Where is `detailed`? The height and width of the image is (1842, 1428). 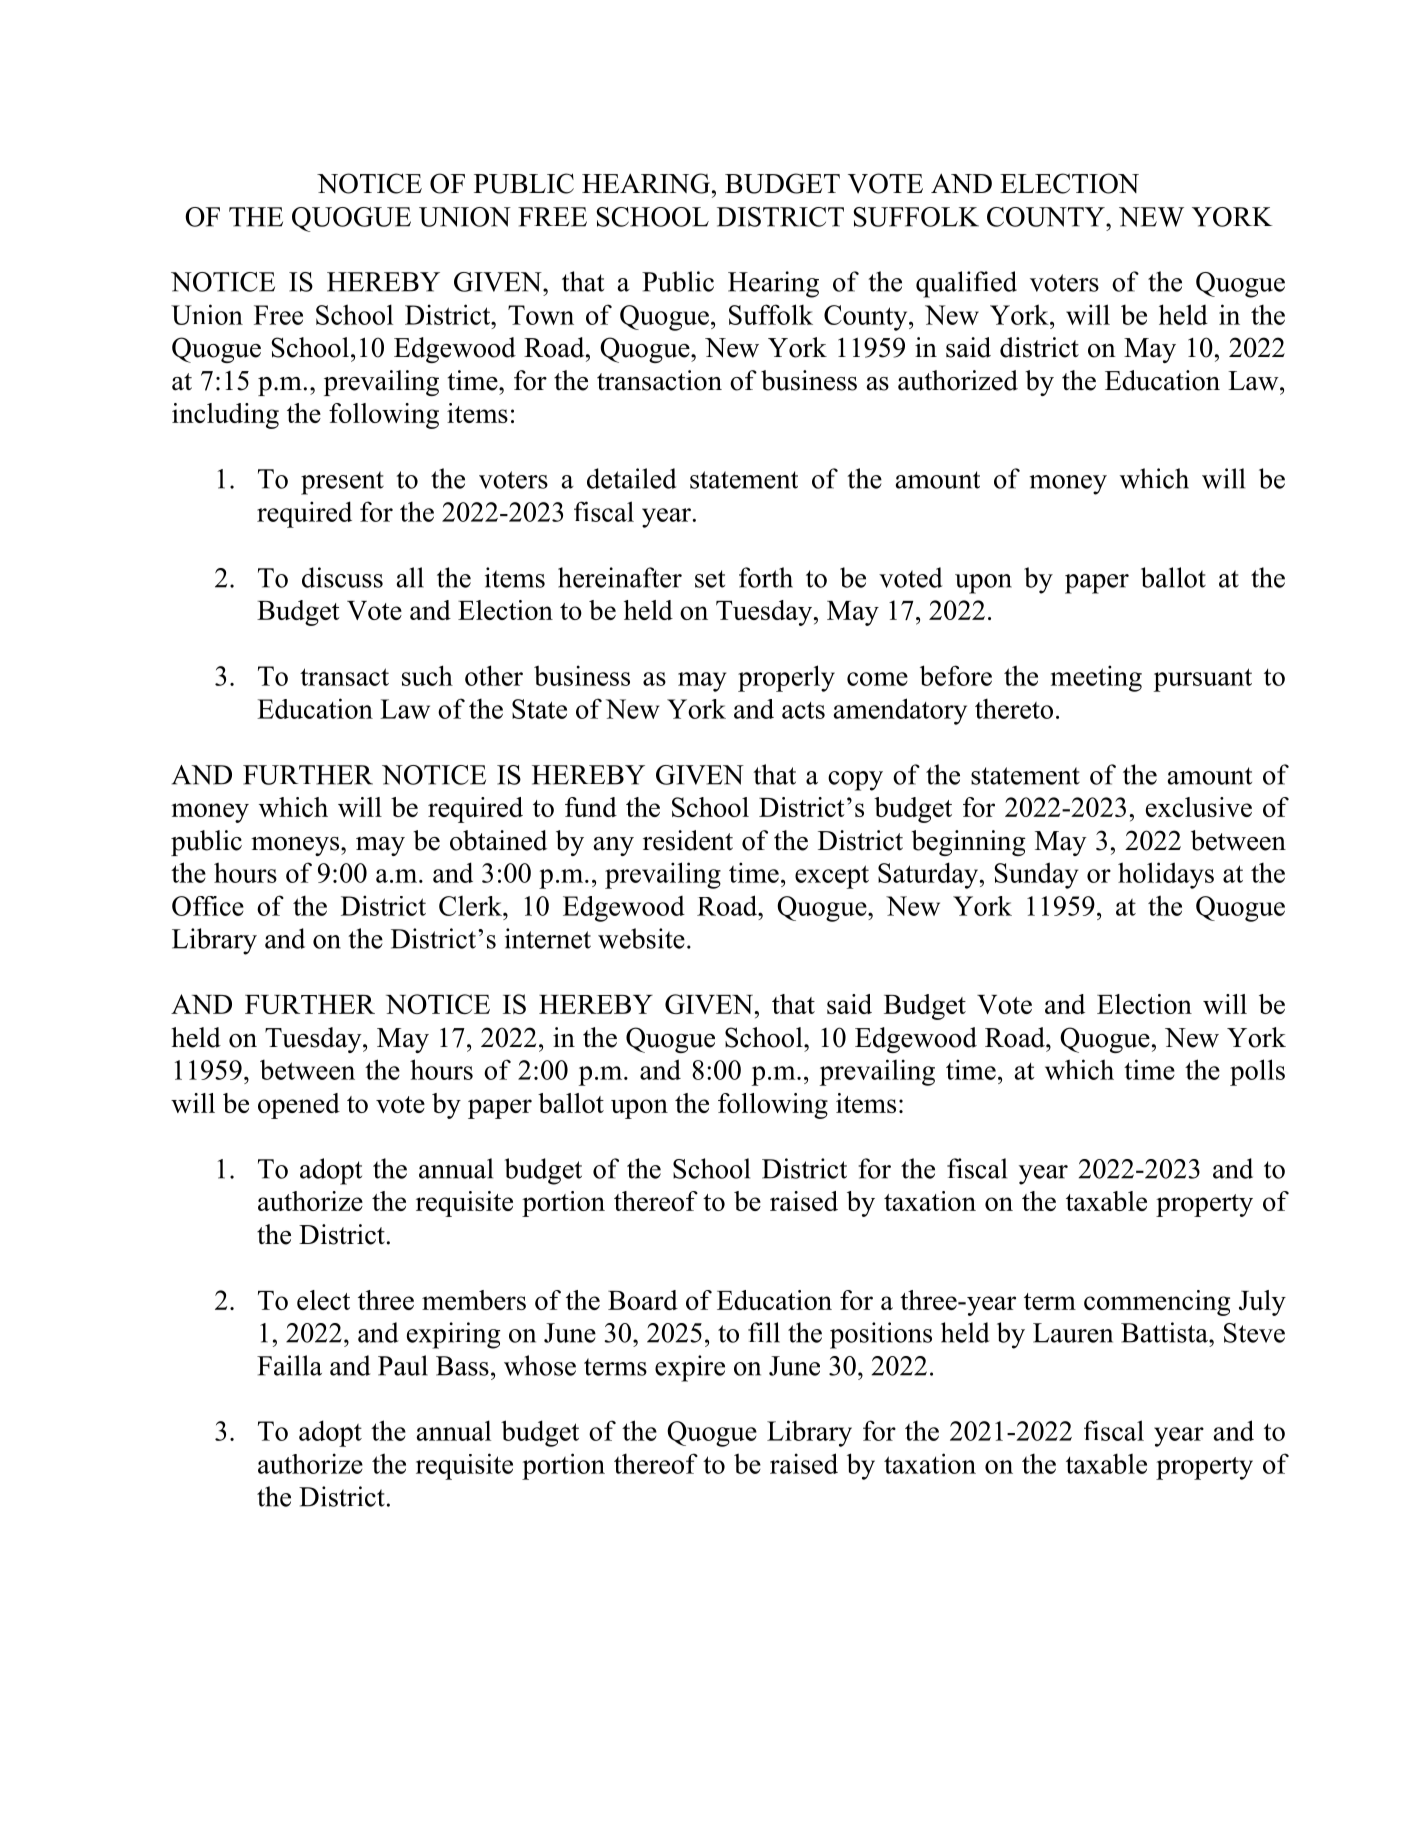
detailed is located at coordinates (631, 478).
